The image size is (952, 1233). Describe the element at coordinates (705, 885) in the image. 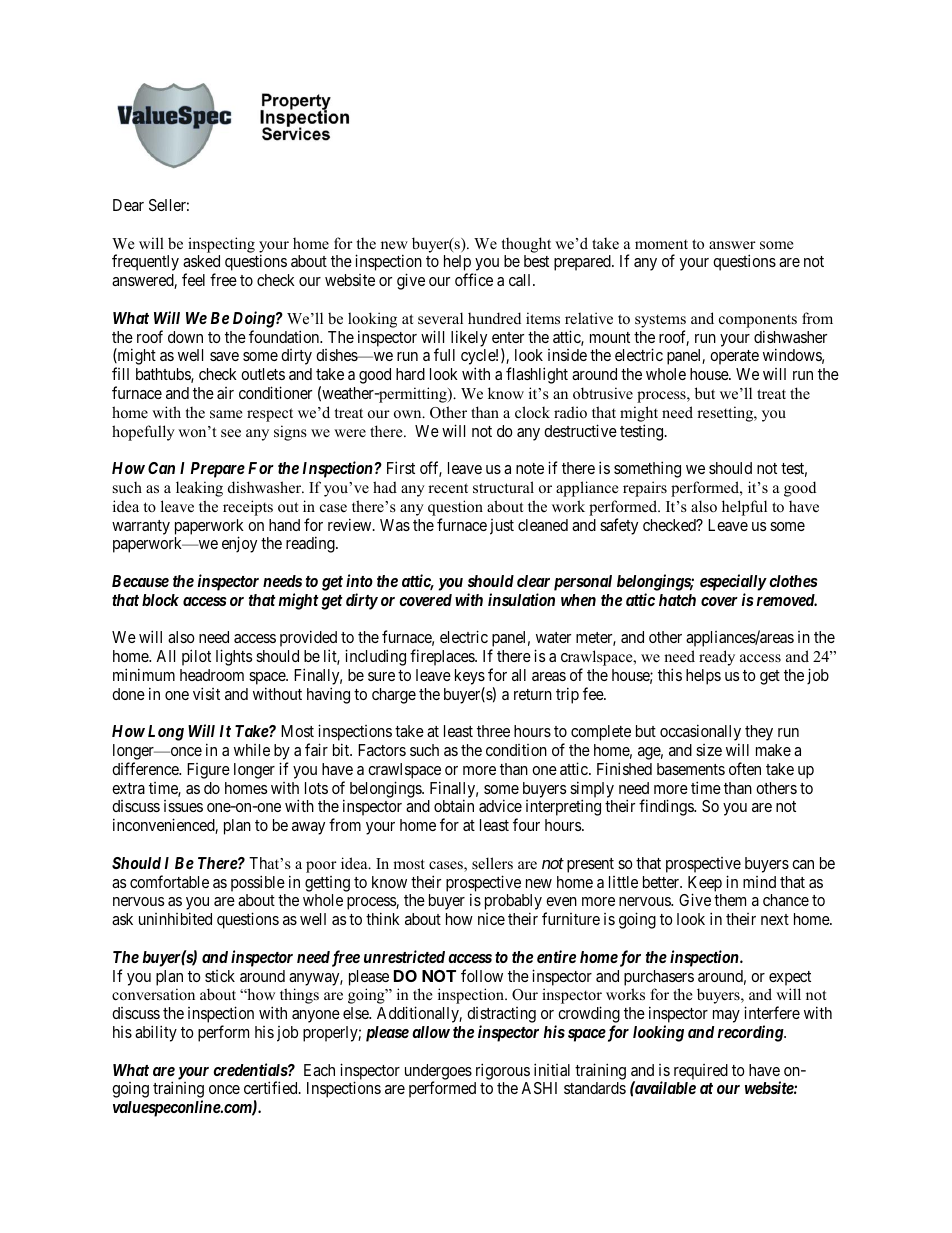

I see `Keep` at that location.
